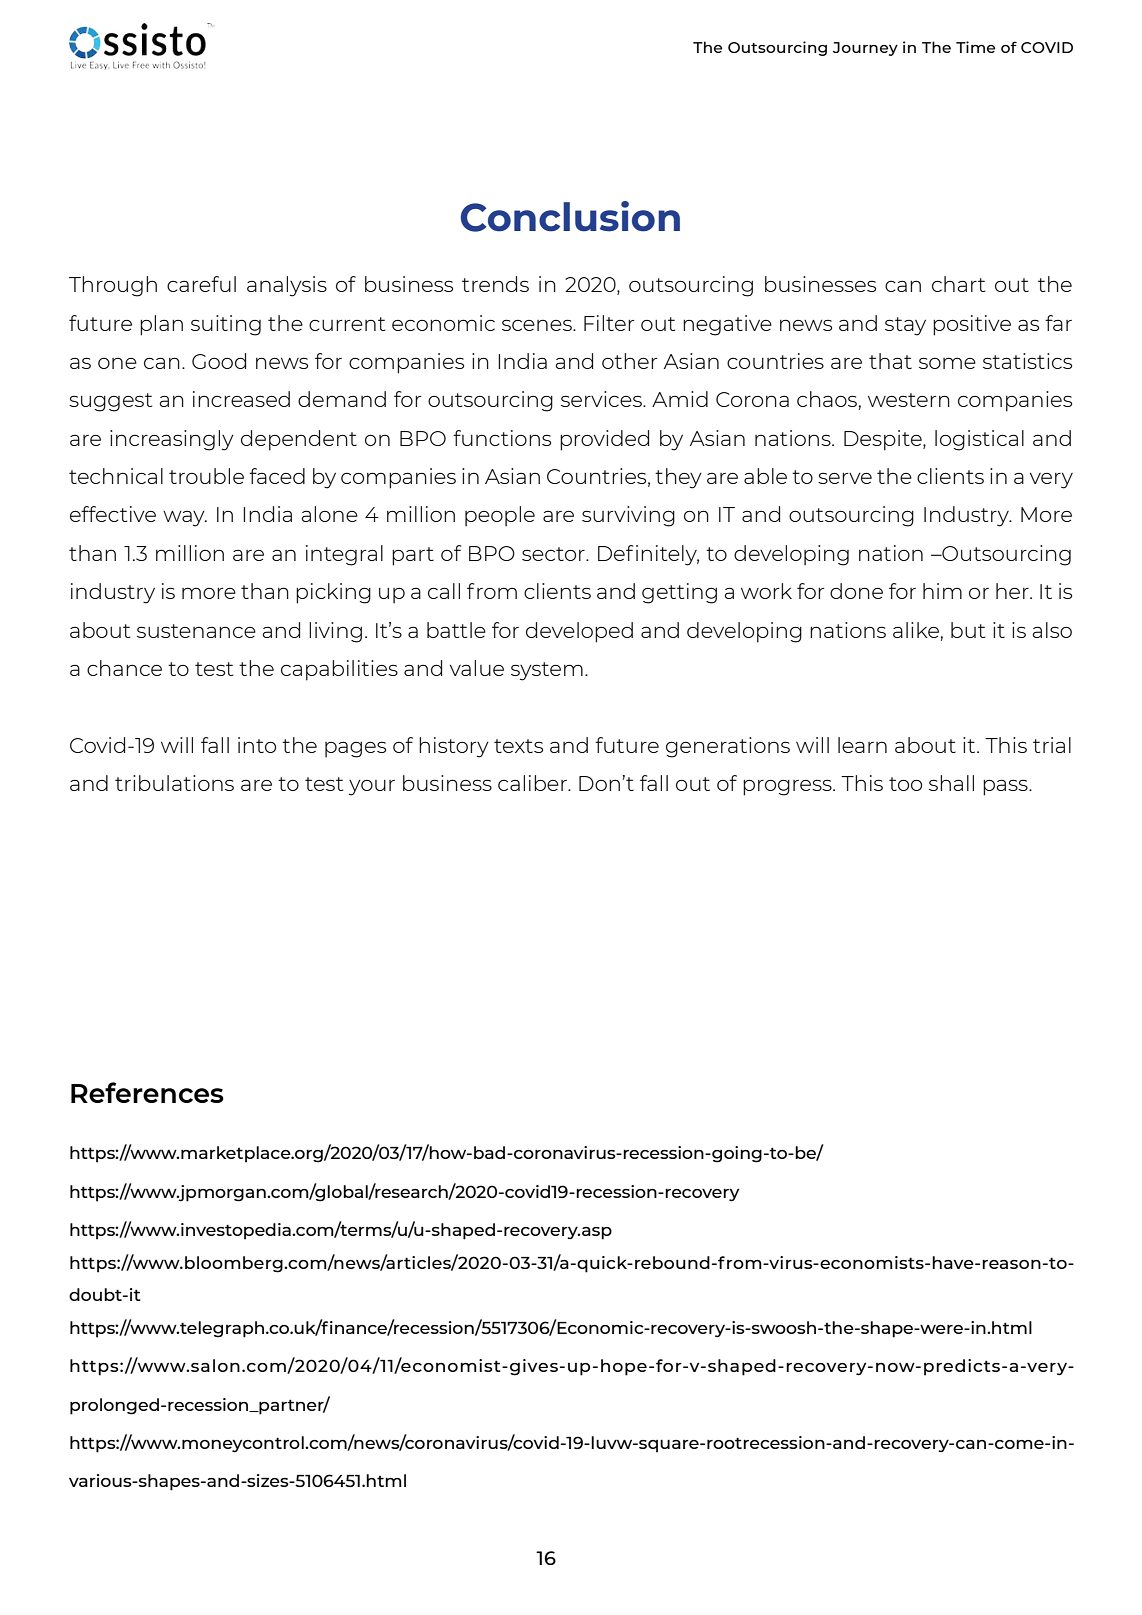 This document has width=1142, height=1615. What do you see at coordinates (570, 216) in the document?
I see `Conclusion` at bounding box center [570, 216].
